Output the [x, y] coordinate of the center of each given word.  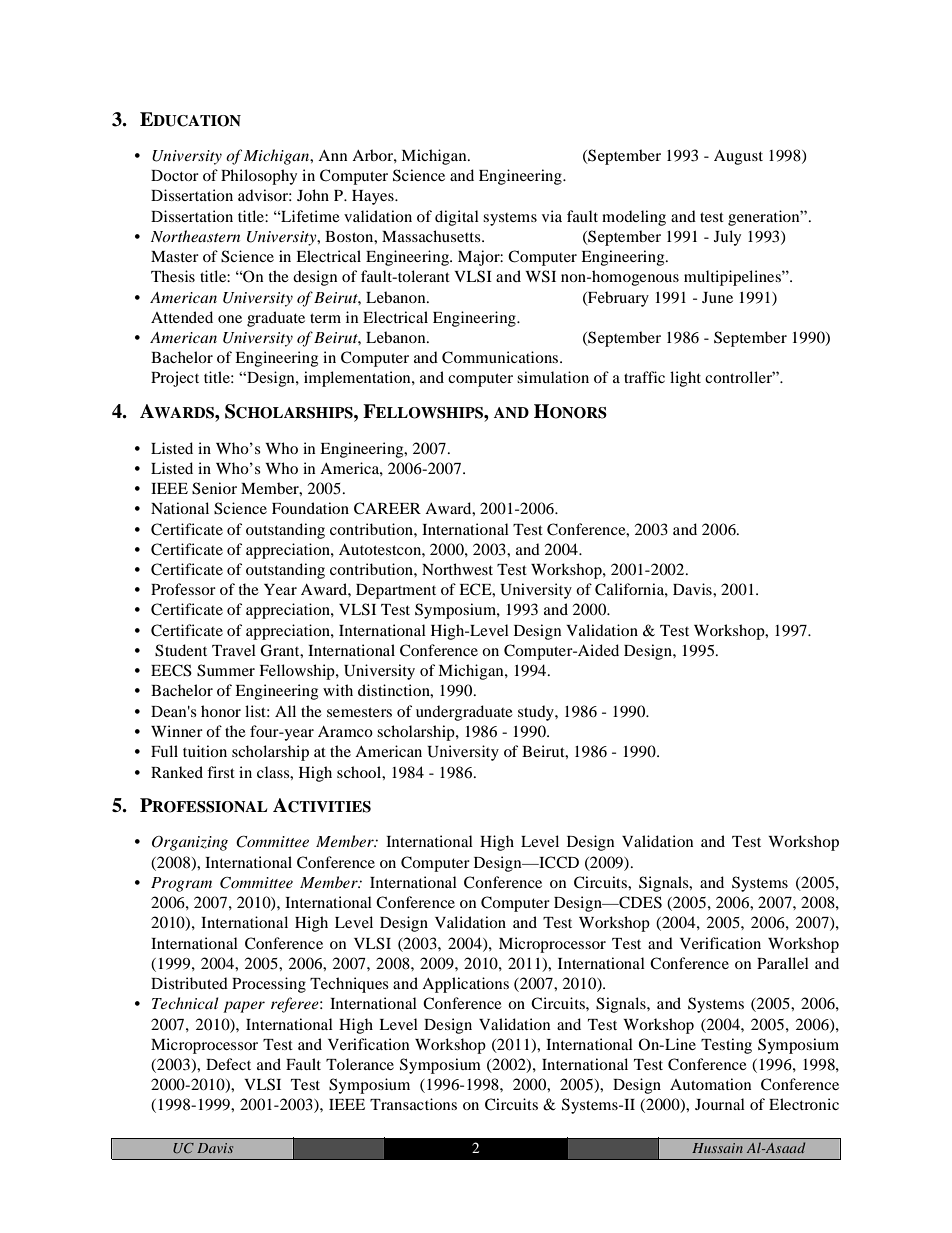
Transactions [413, 1104]
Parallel [783, 963]
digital [457, 218]
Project [175, 379]
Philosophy [259, 177]
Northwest [457, 569]
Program [181, 884]
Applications [465, 985]
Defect [228, 1064]
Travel [234, 650]
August [738, 157]
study [537, 713]
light [685, 379]
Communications [501, 357]
